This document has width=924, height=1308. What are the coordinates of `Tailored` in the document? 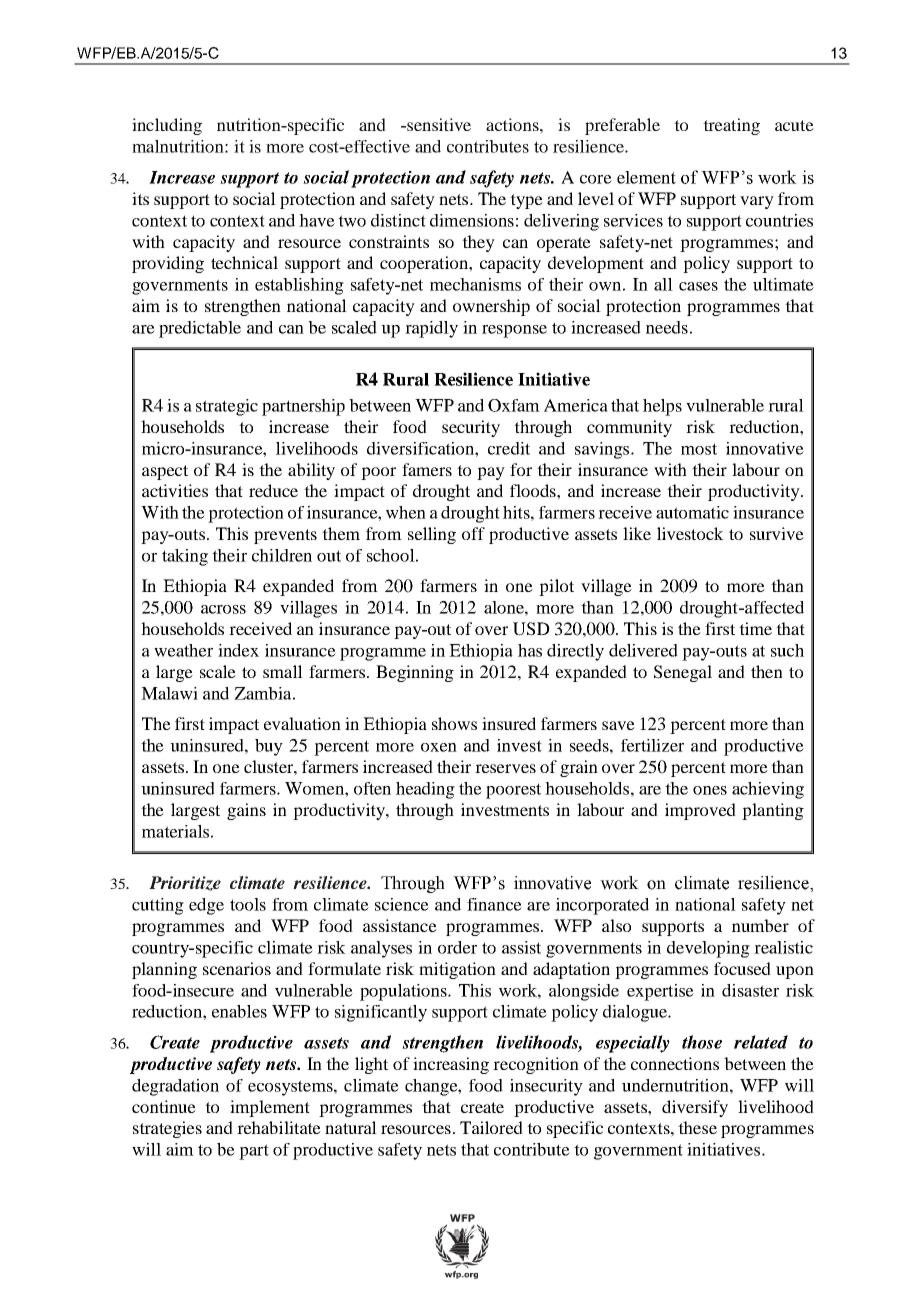 It's located at (491, 1127).
